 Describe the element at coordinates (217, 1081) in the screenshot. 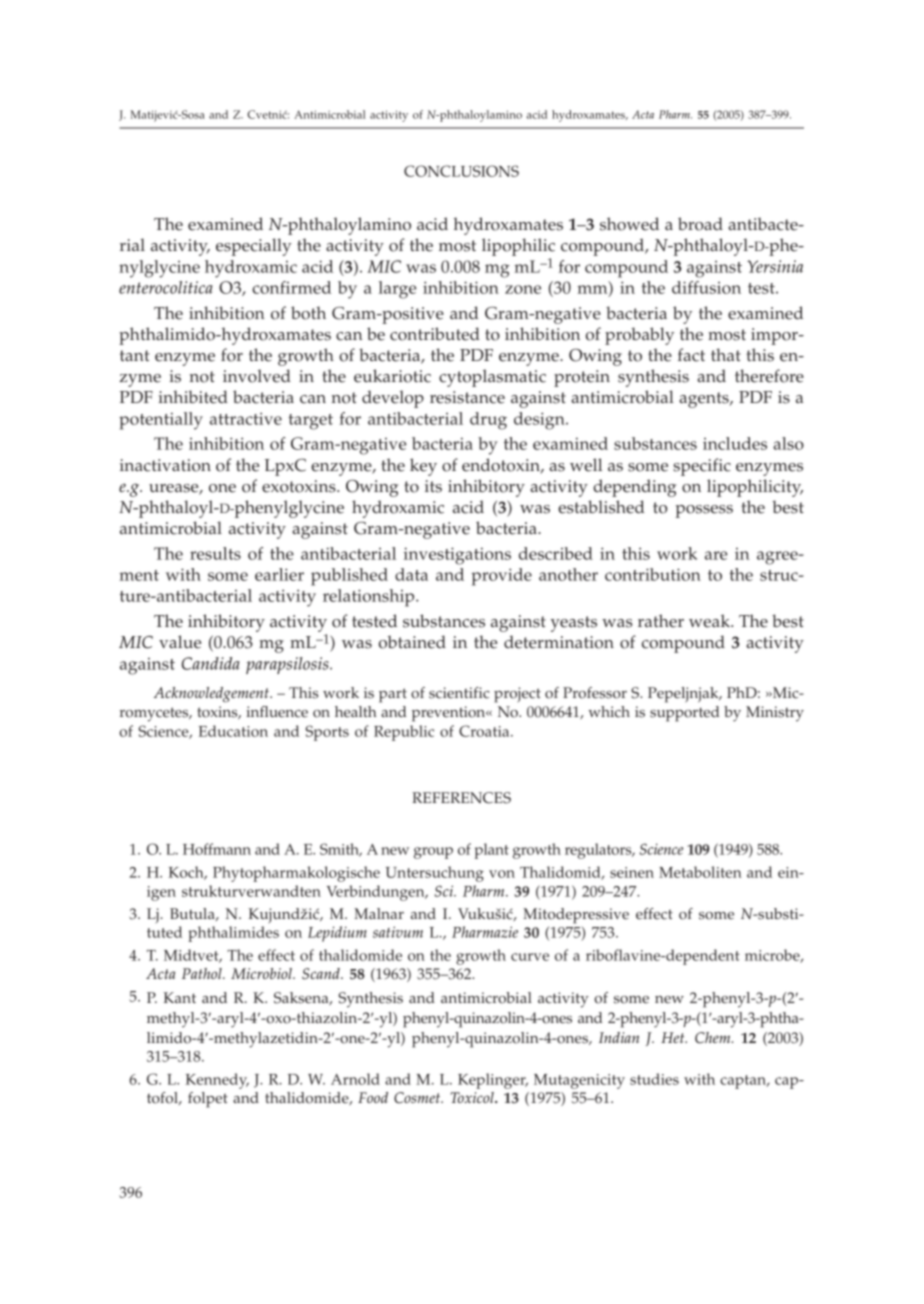

I see `Kennedy` at that location.
